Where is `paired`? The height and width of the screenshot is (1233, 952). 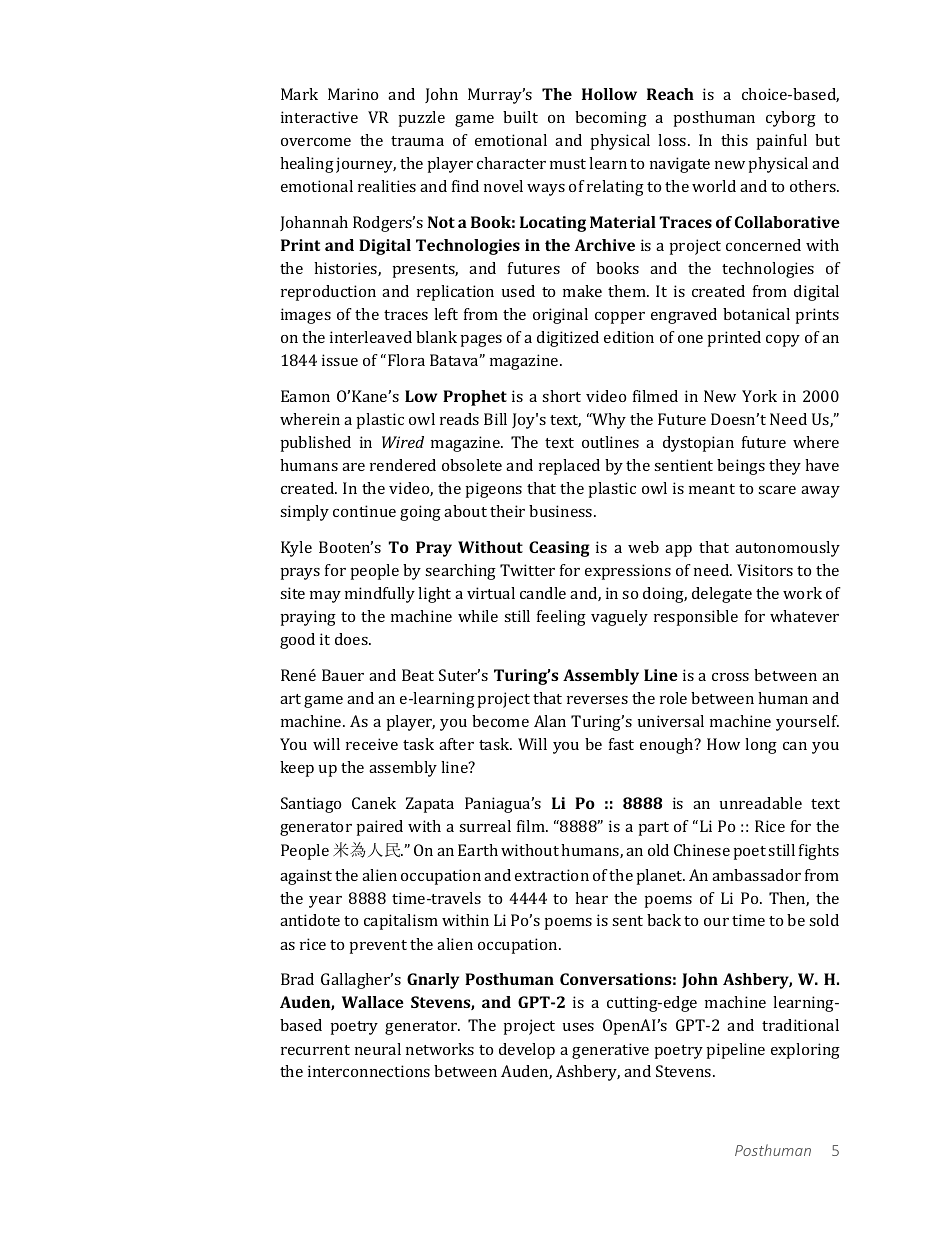
paired is located at coordinates (380, 828).
